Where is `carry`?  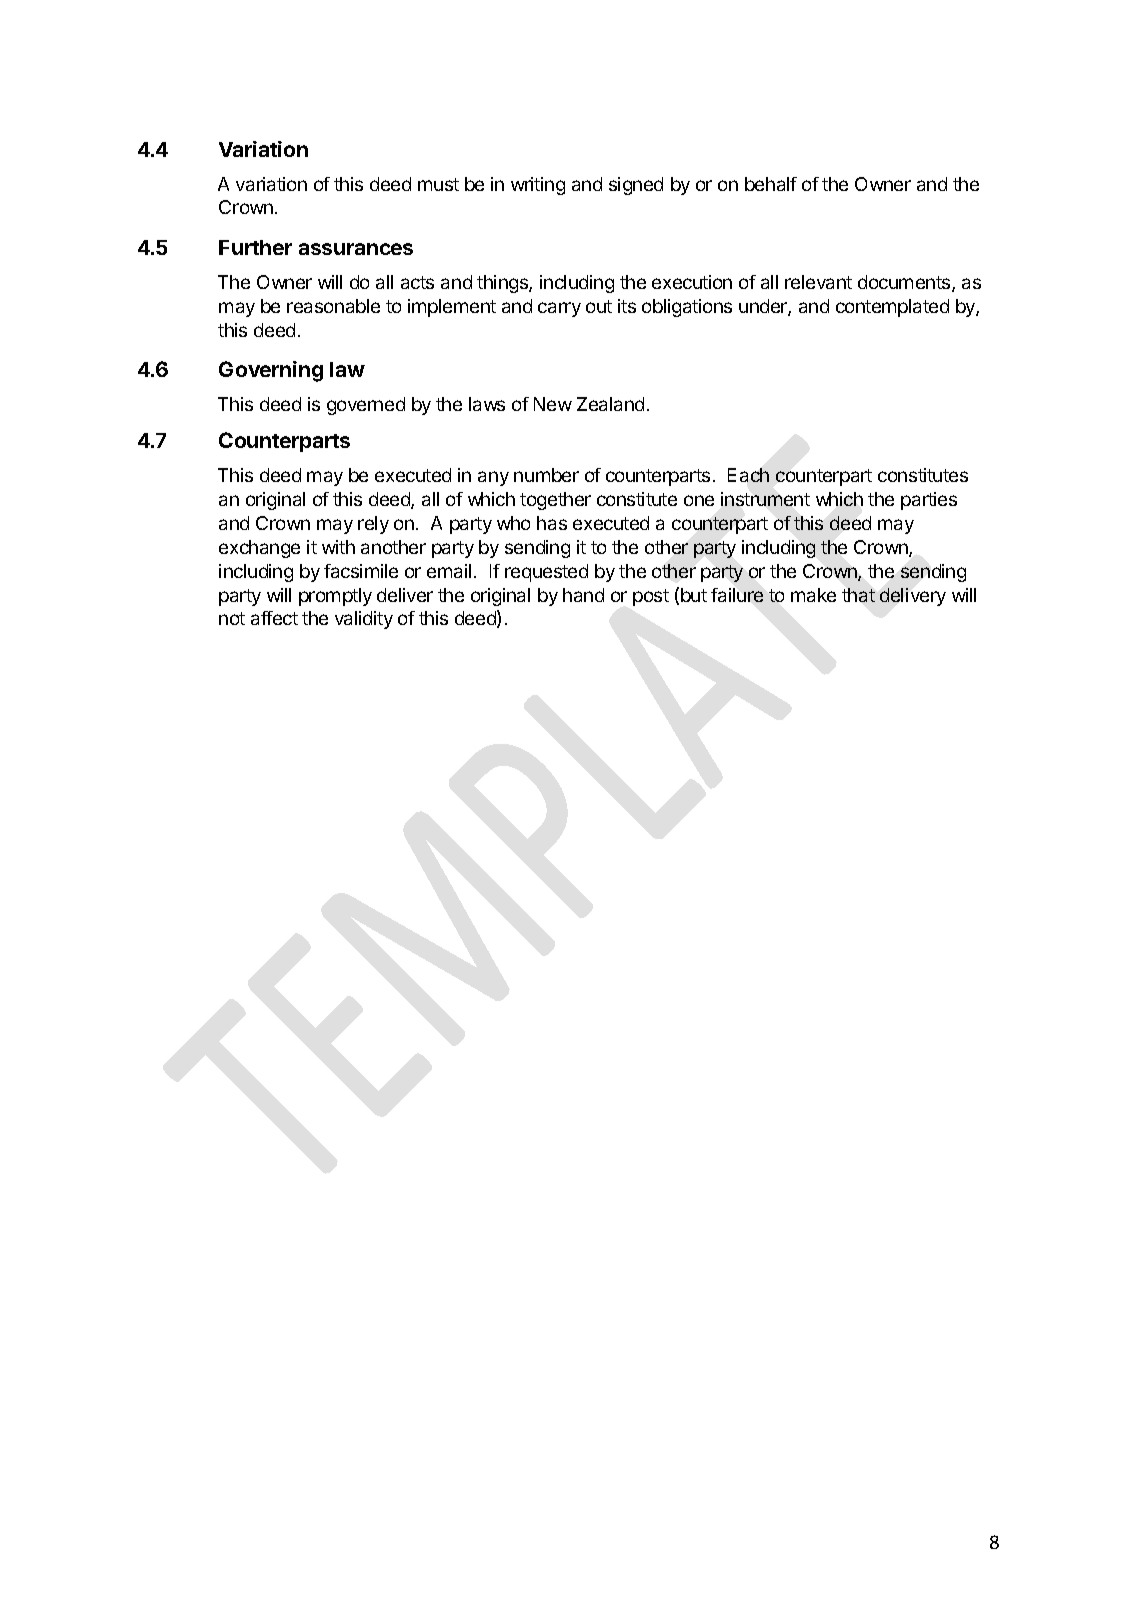
carry is located at coordinates (559, 309).
